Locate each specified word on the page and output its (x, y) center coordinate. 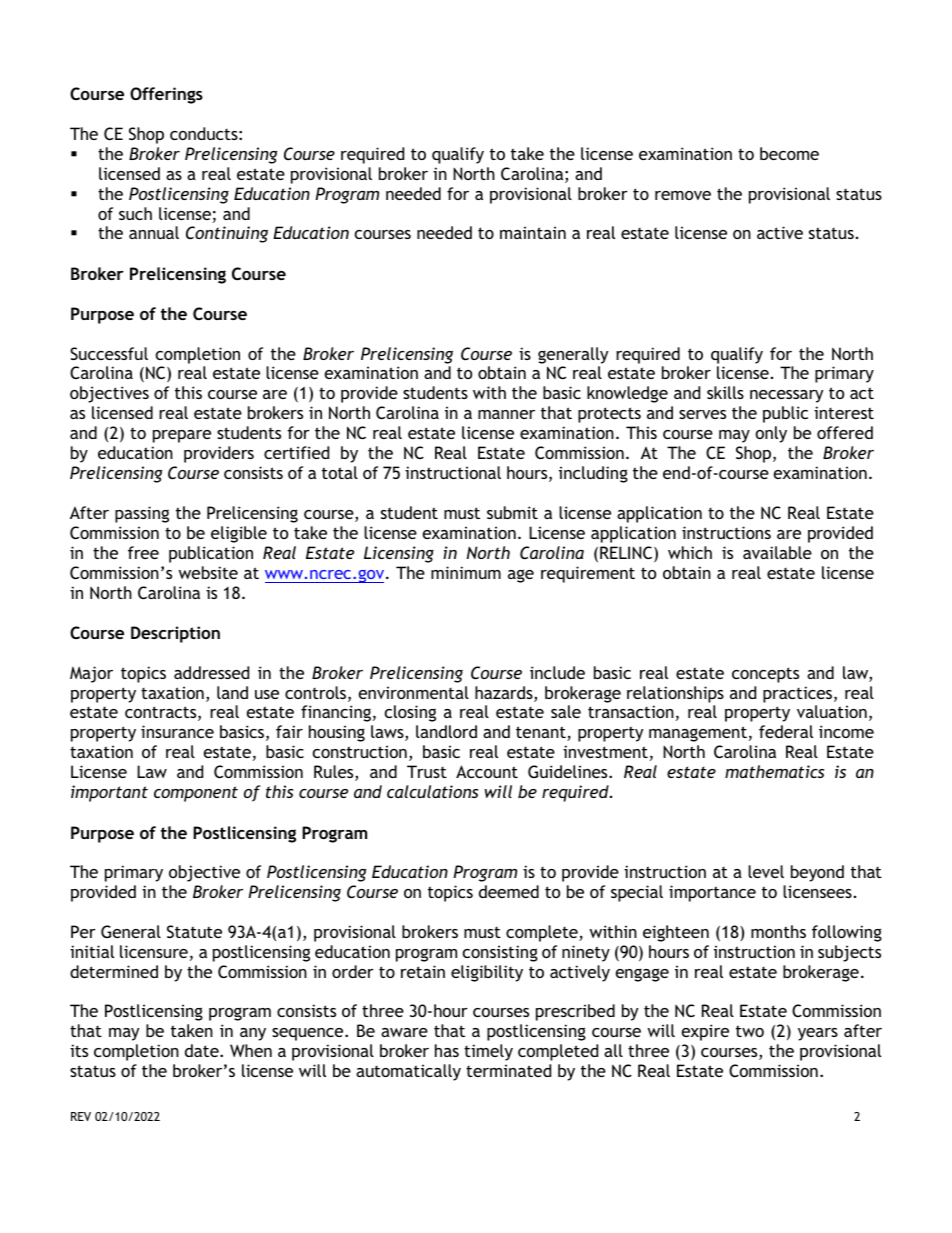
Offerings (166, 95)
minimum (466, 572)
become (789, 153)
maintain (533, 232)
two (750, 1031)
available (777, 552)
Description (175, 634)
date (203, 1050)
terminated (508, 1070)
